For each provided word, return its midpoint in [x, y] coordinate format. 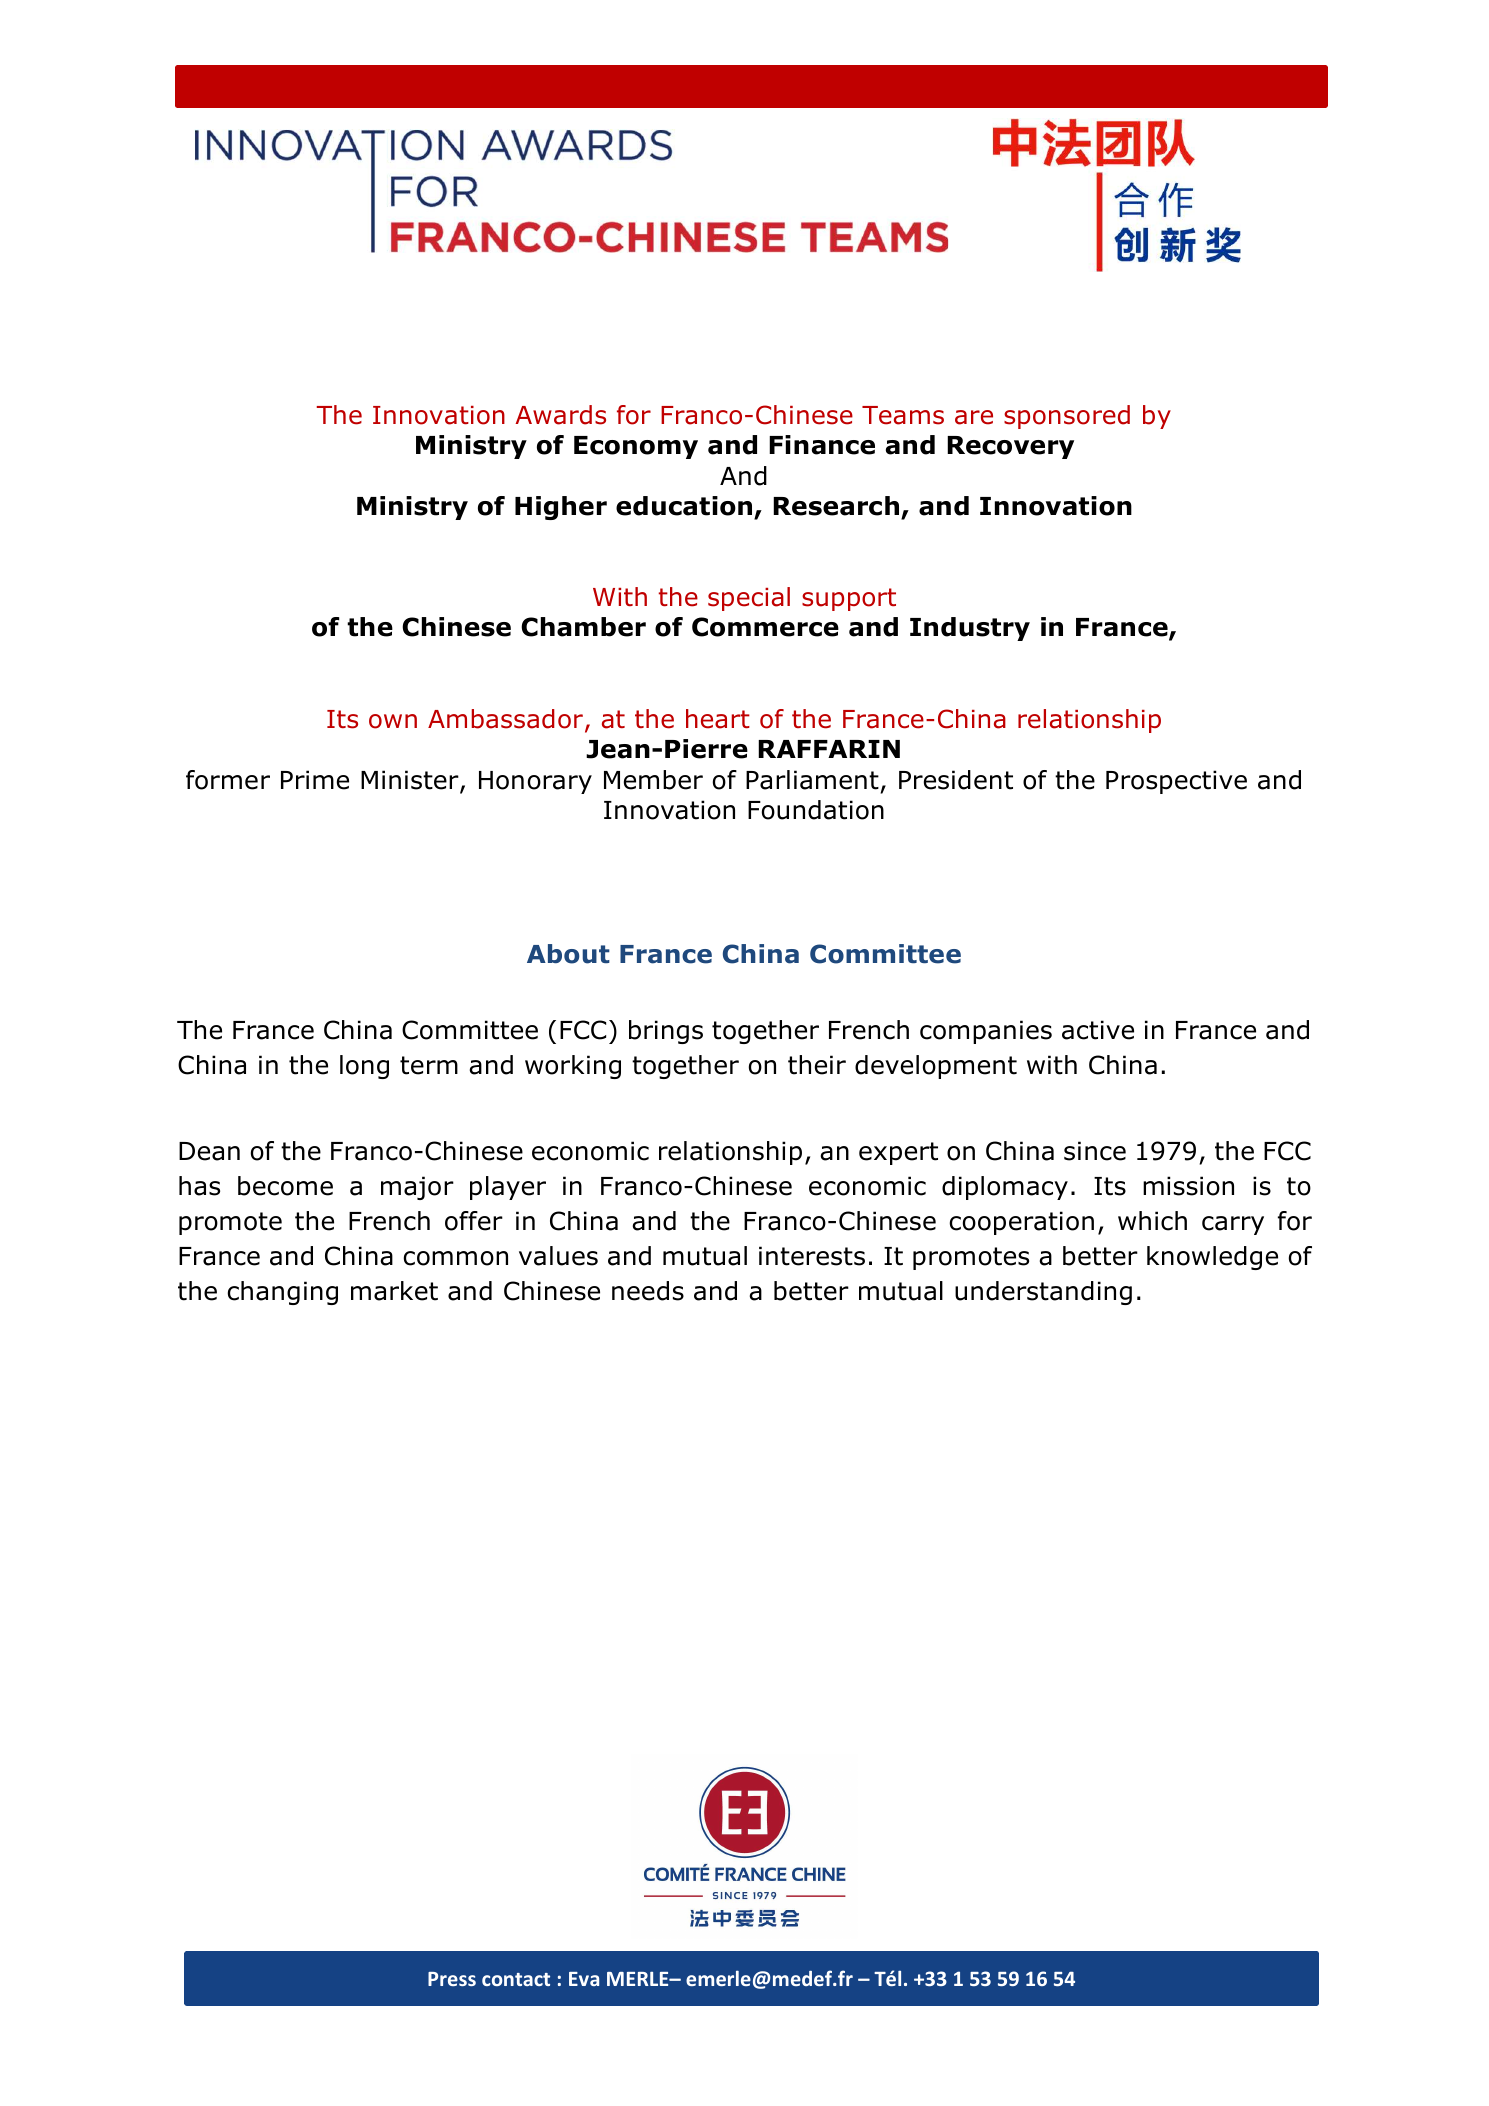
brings [666, 1032]
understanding [1043, 1293]
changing [282, 1293]
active [1098, 1030]
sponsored [1067, 417]
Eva [584, 1979]
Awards [560, 415]
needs [648, 1291]
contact [516, 1979]
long [364, 1067]
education [684, 506]
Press [452, 1979]
